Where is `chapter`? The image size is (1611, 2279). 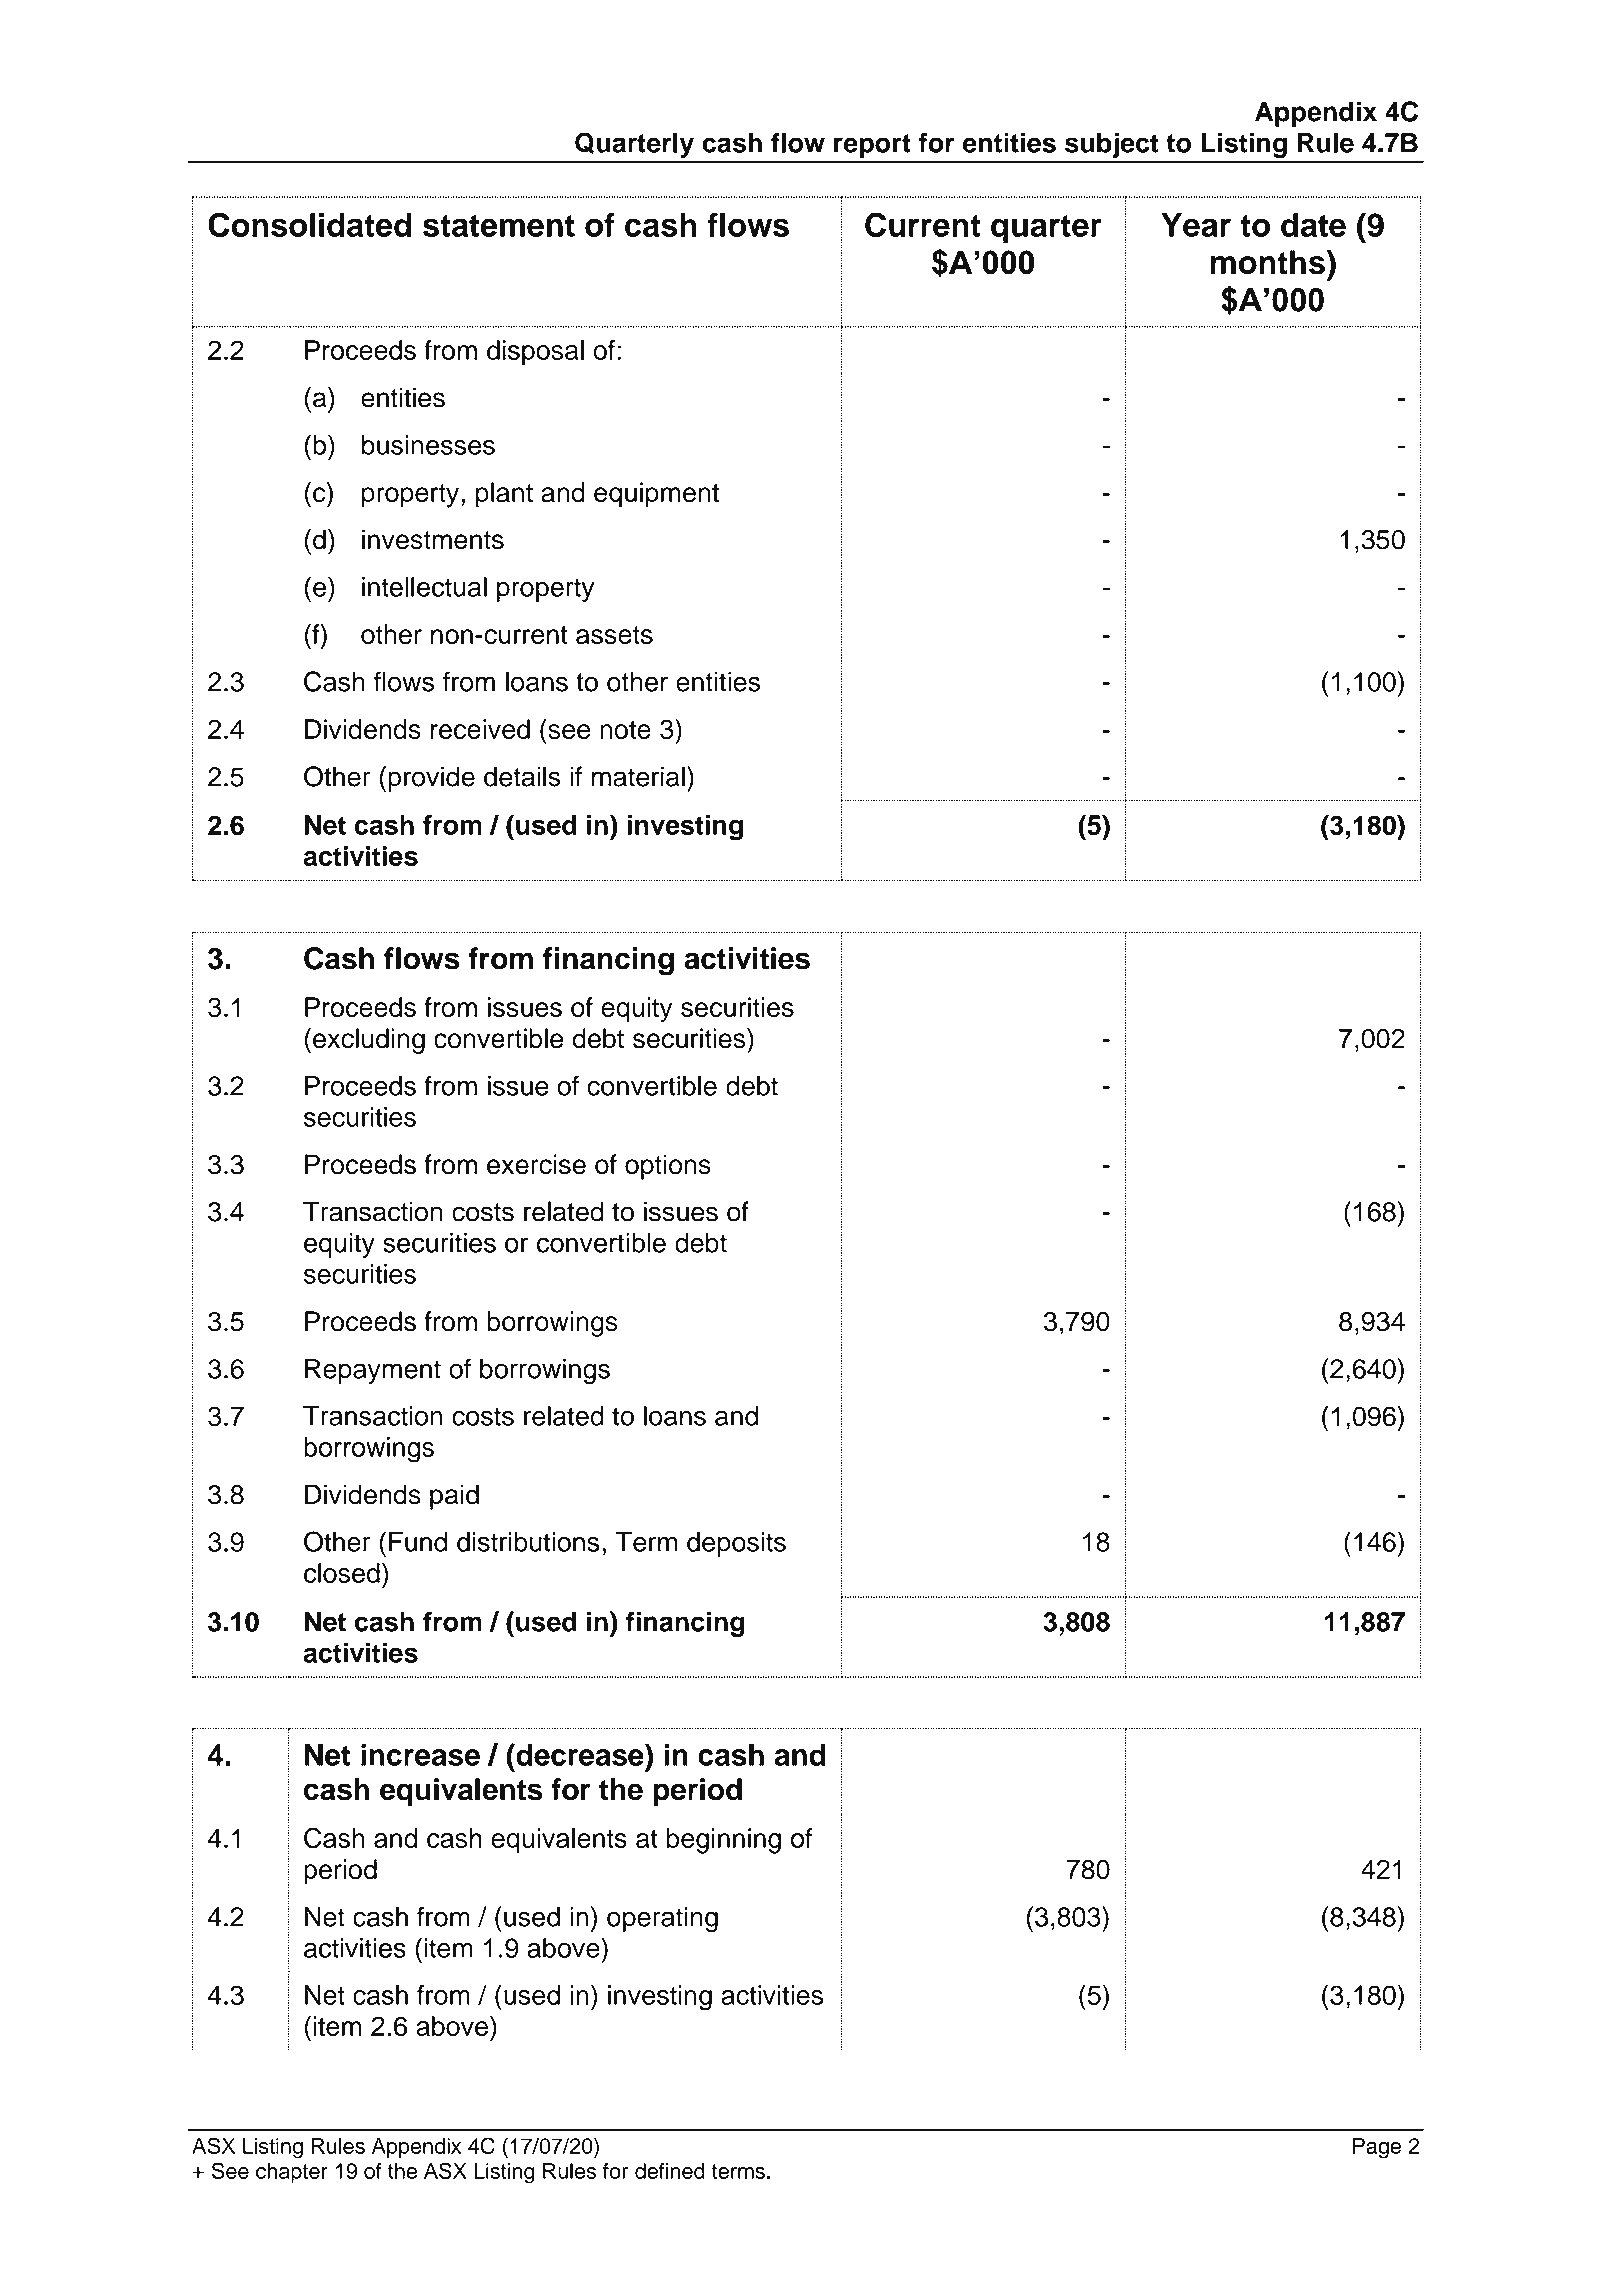
chapter is located at coordinates (292, 2173).
